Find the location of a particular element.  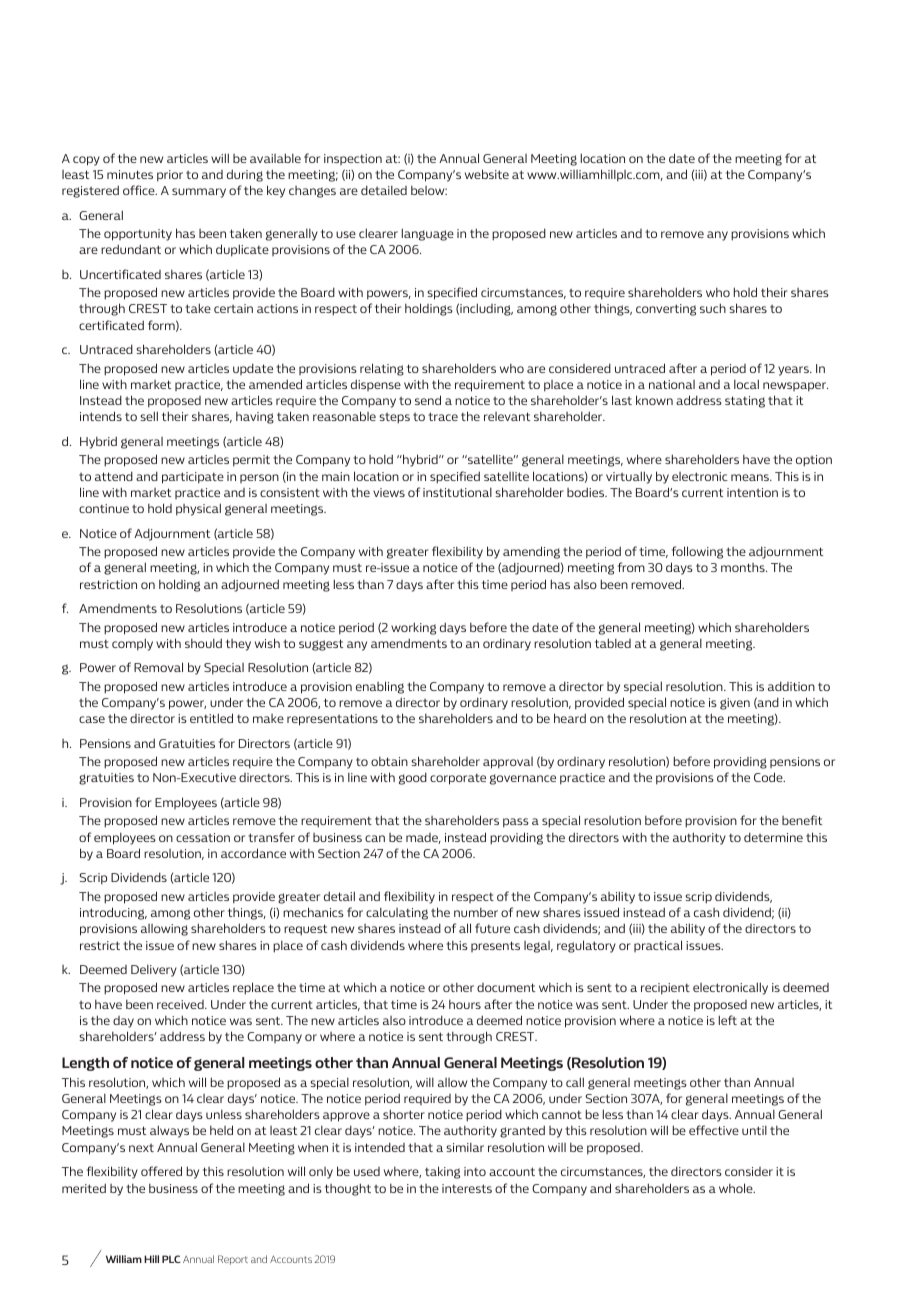

website is located at coordinates (487, 174).
